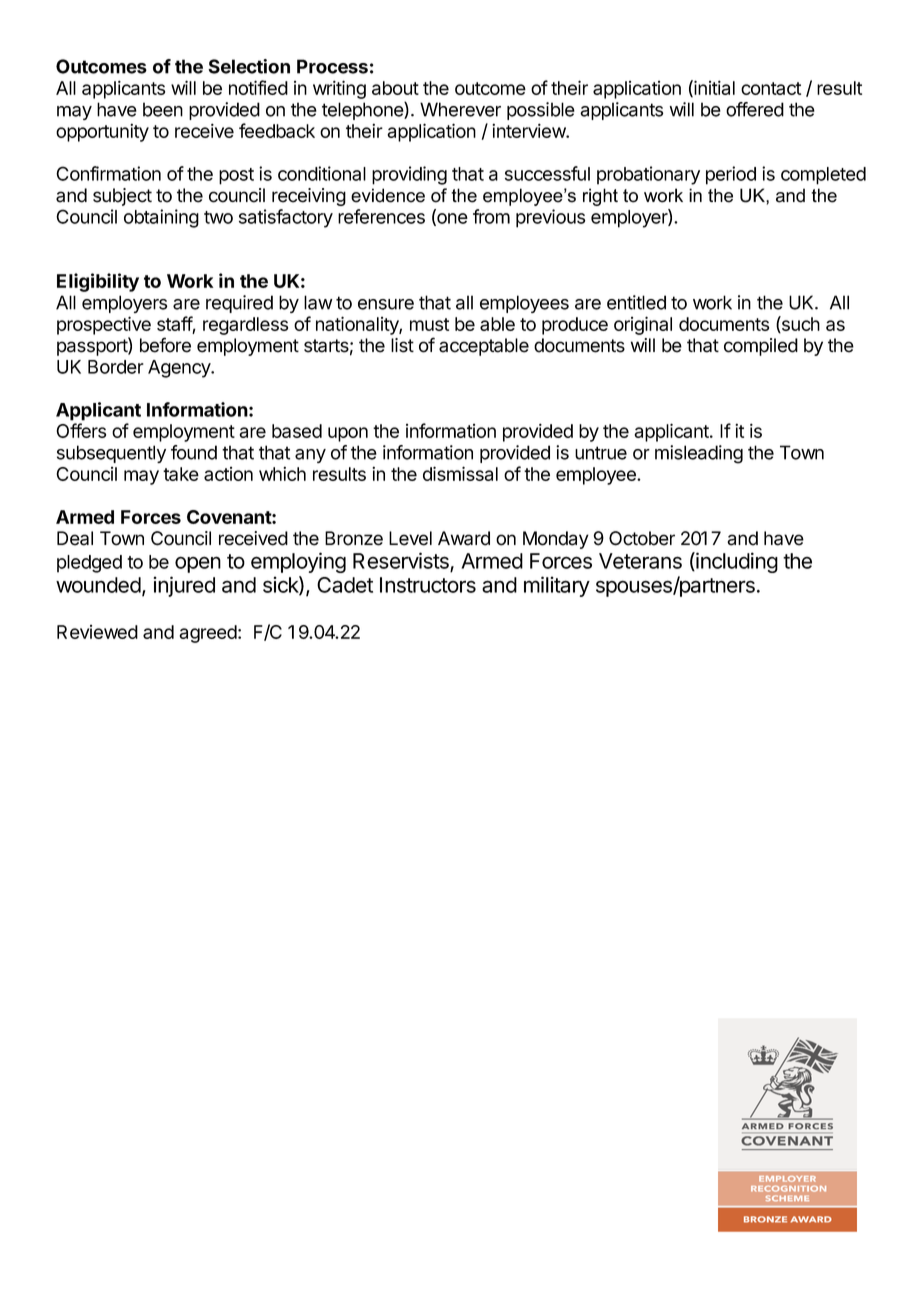 Image resolution: width=924 pixels, height=1308 pixels. Describe the element at coordinates (163, 109) in the page. I see `been` at that location.
